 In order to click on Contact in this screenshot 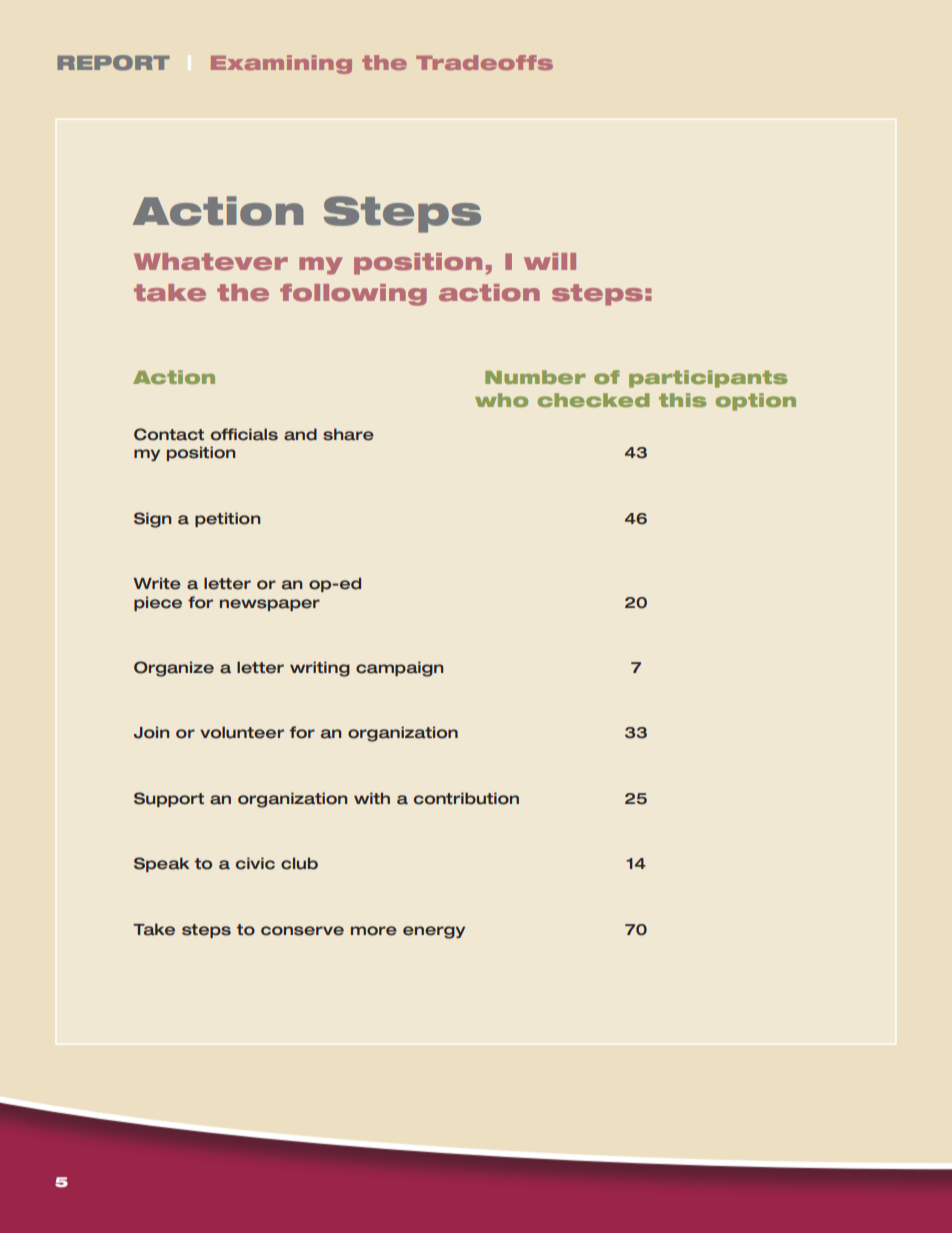, I will do `click(169, 434)`.
